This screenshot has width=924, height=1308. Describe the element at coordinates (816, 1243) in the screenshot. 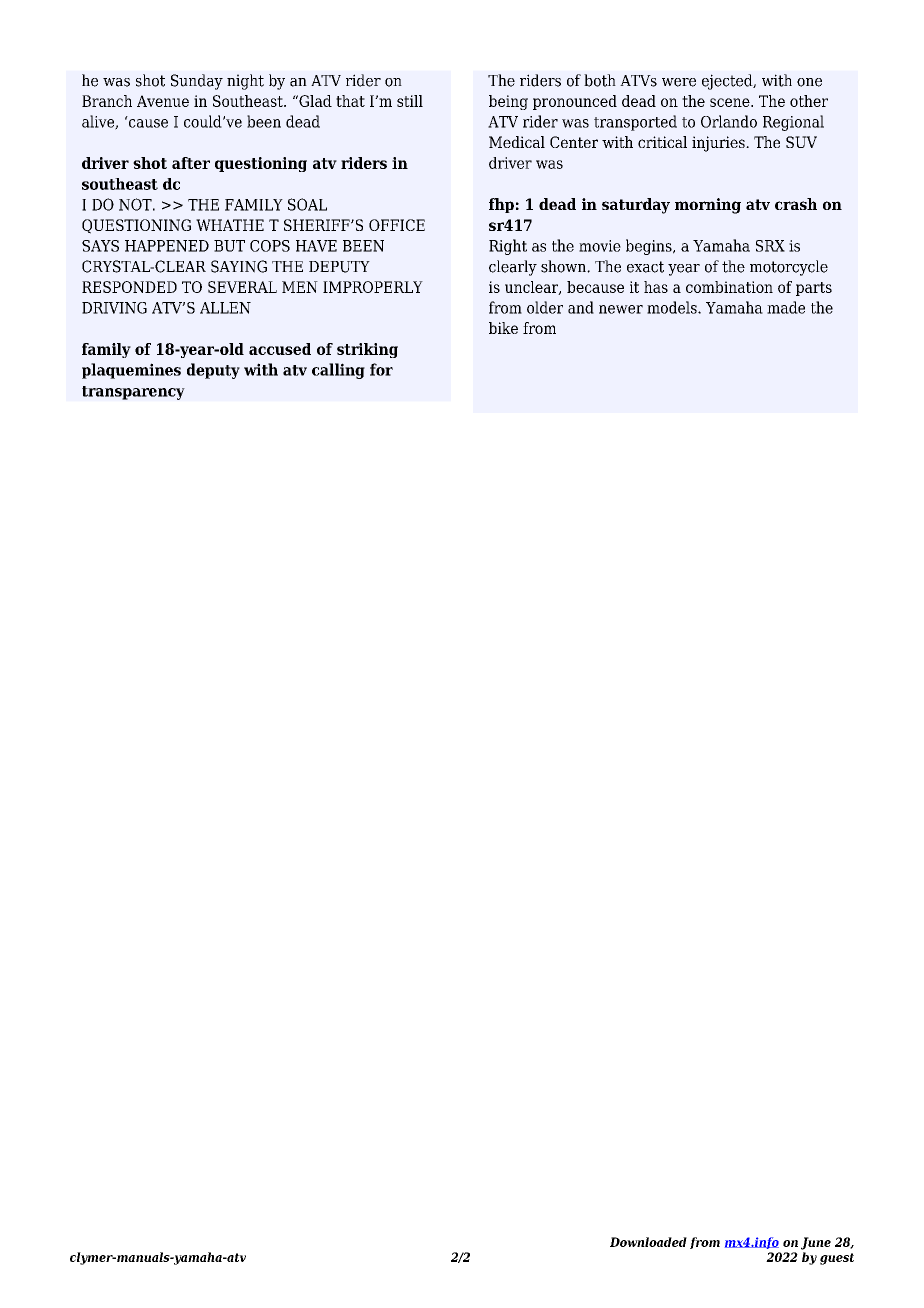

I see `June` at that location.
